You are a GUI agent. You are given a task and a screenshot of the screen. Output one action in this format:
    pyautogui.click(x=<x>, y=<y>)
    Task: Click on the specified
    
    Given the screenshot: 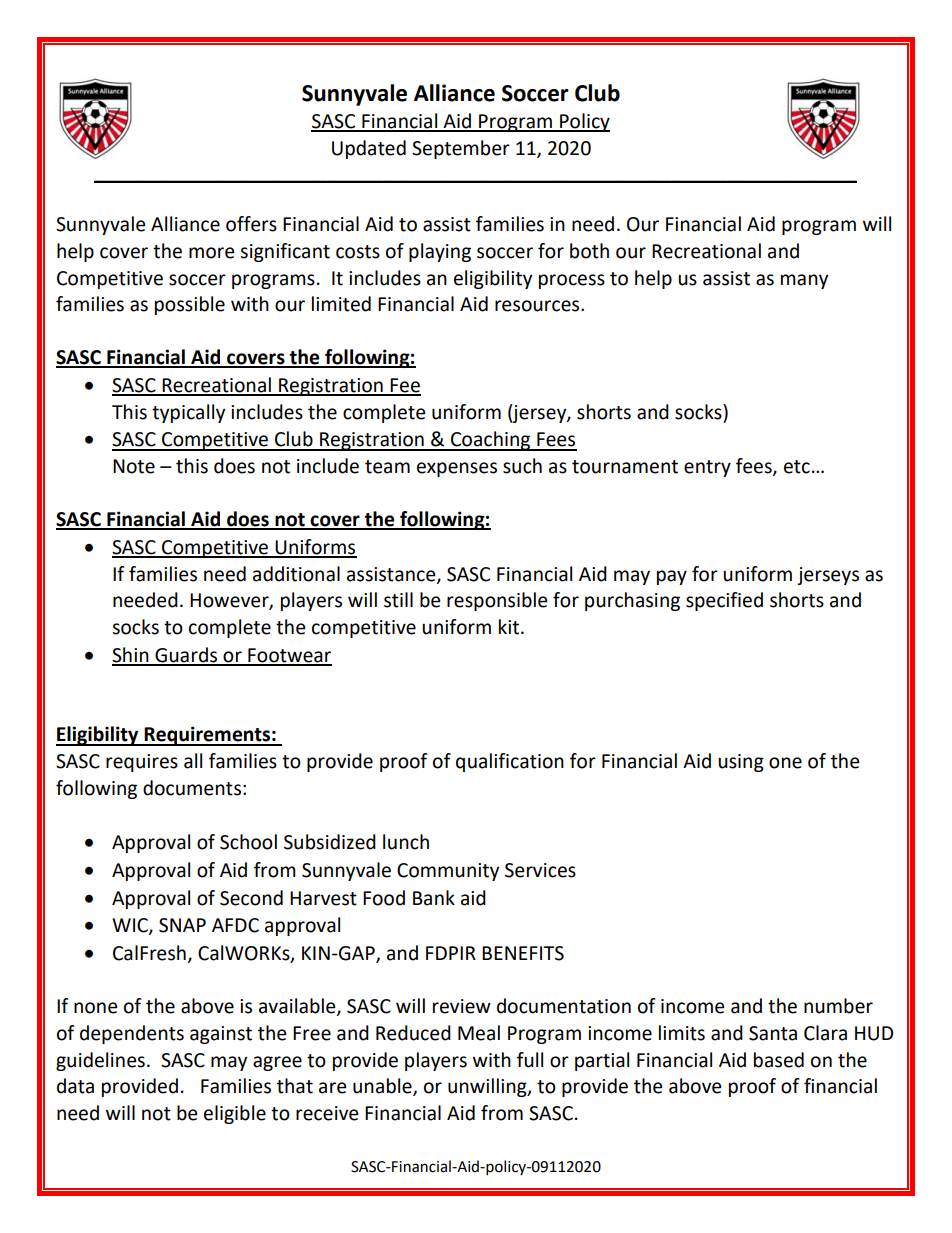 What is the action you would take?
    pyautogui.click(x=724, y=601)
